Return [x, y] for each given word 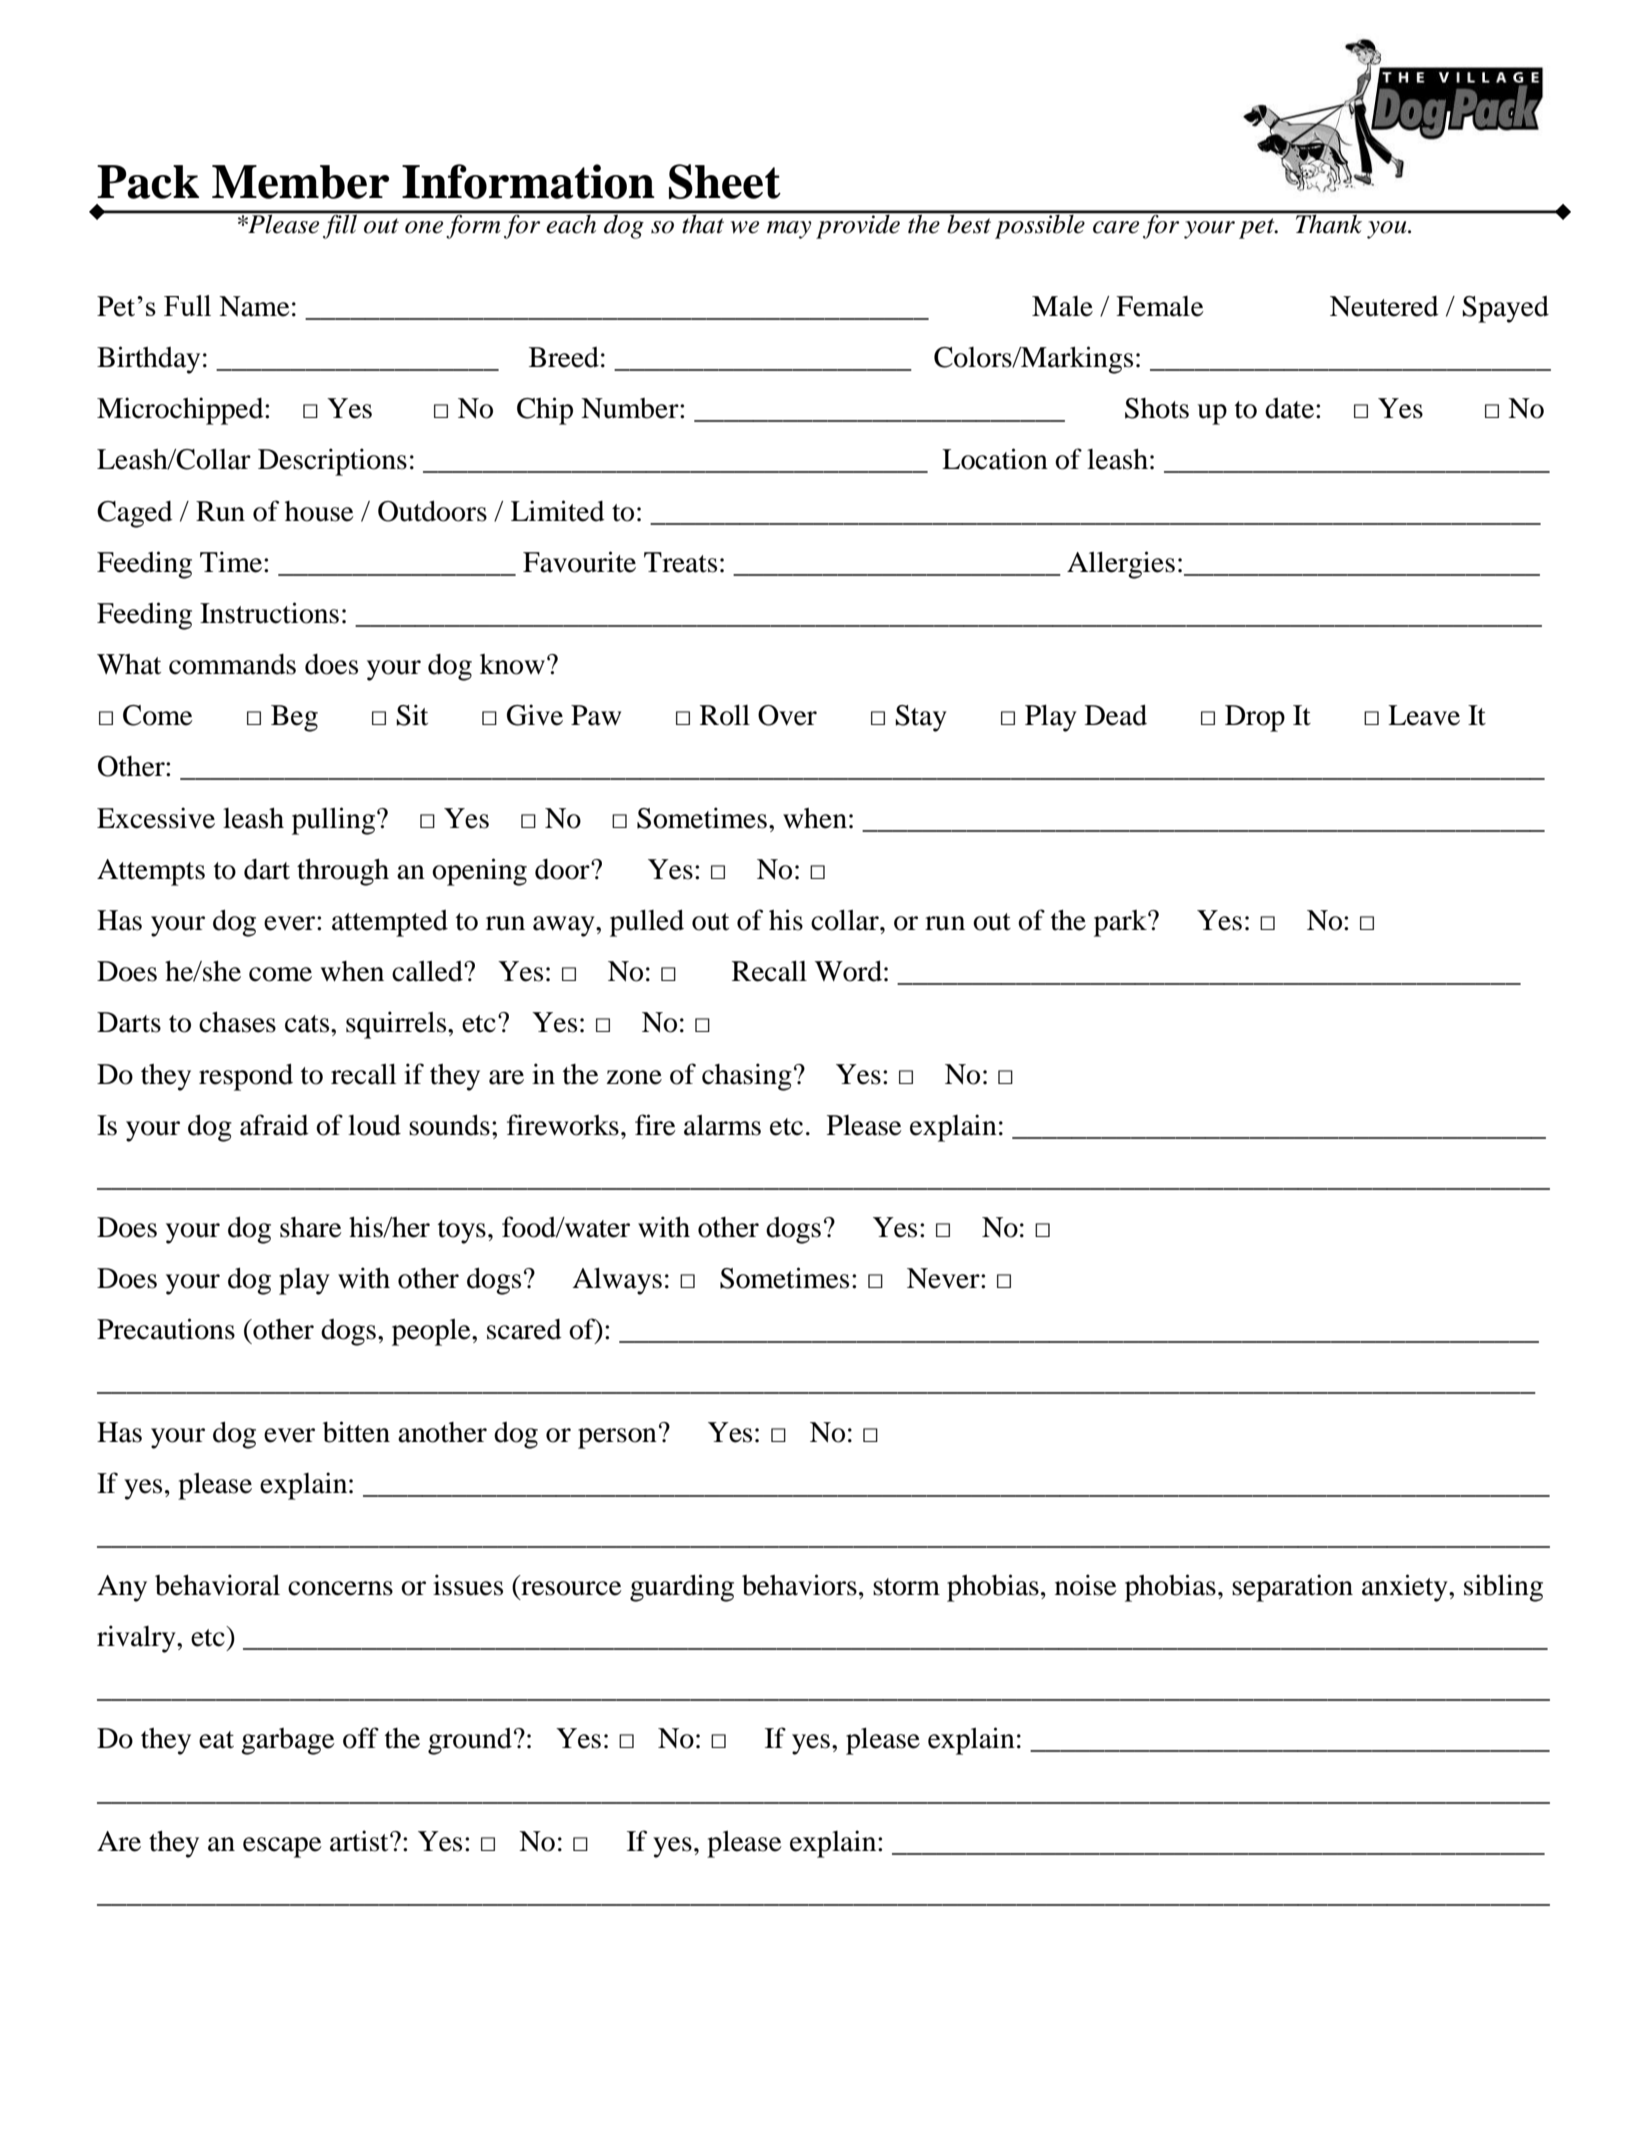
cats [308, 1024]
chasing [747, 1077]
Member [300, 182]
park [1121, 923]
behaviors [799, 1585]
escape [282, 1847]
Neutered [1384, 306]
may [789, 230]
